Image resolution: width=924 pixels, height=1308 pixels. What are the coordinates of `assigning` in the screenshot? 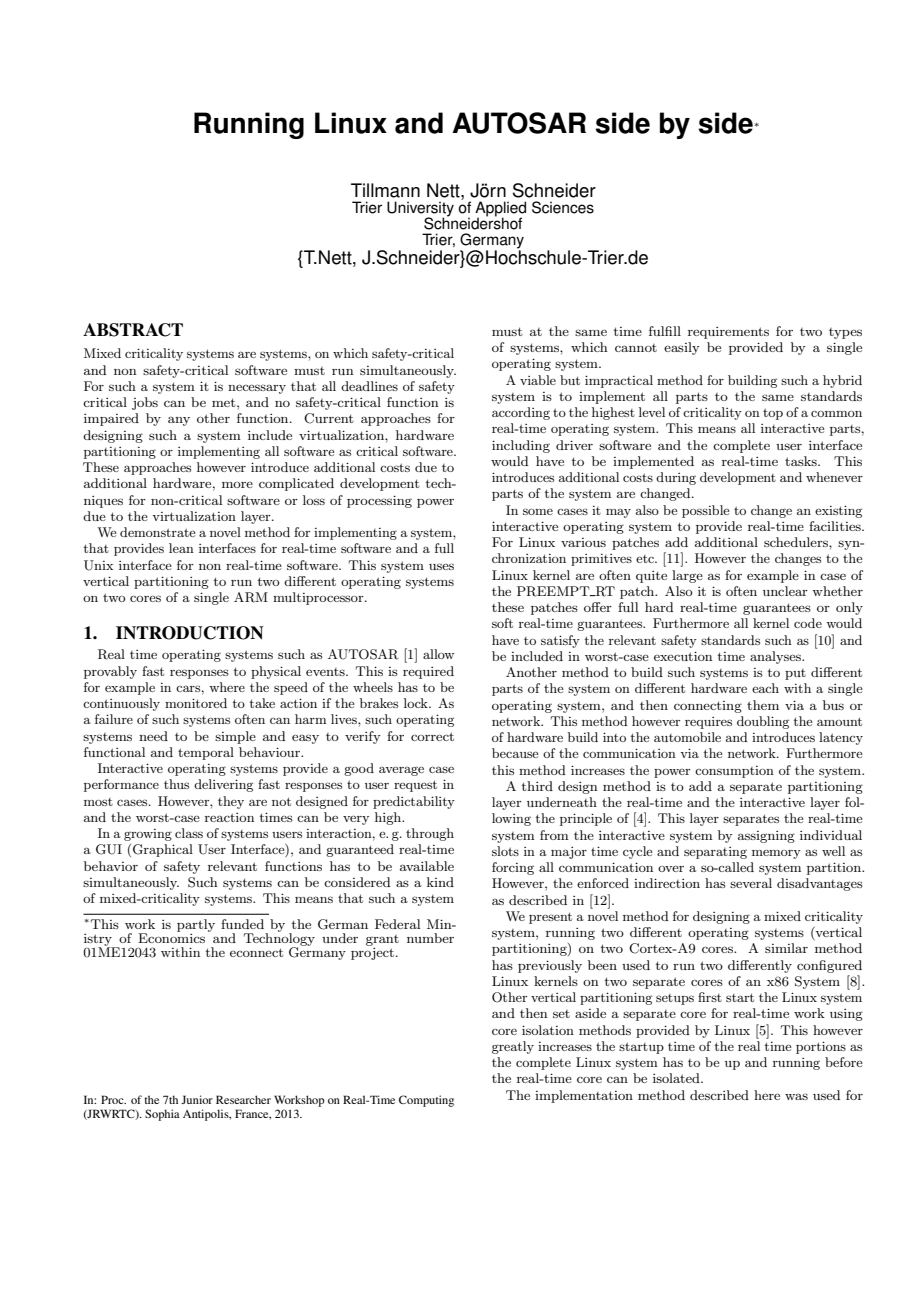 It's located at (766, 837).
